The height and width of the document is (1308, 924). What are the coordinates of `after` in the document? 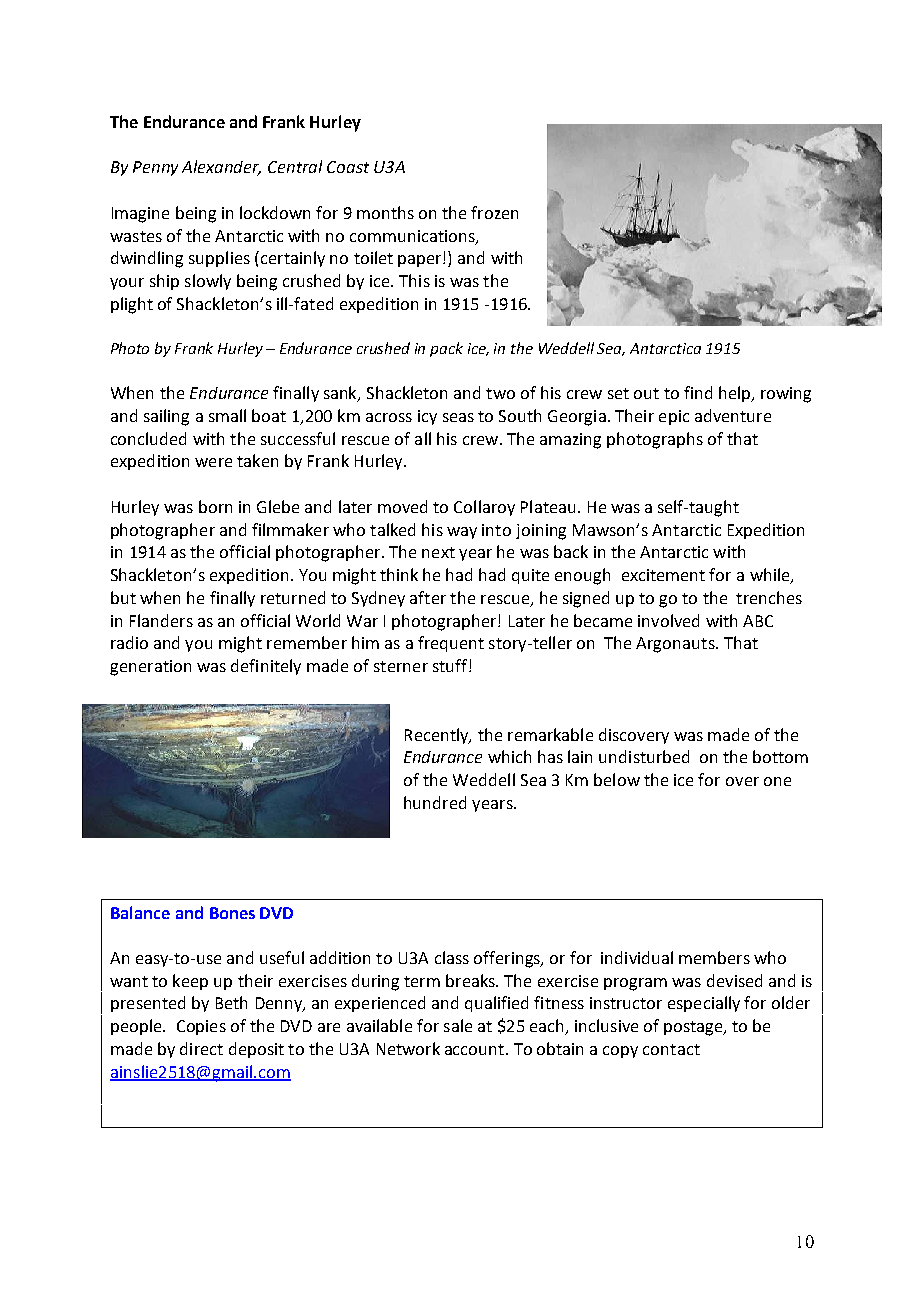 It's located at (428, 597).
